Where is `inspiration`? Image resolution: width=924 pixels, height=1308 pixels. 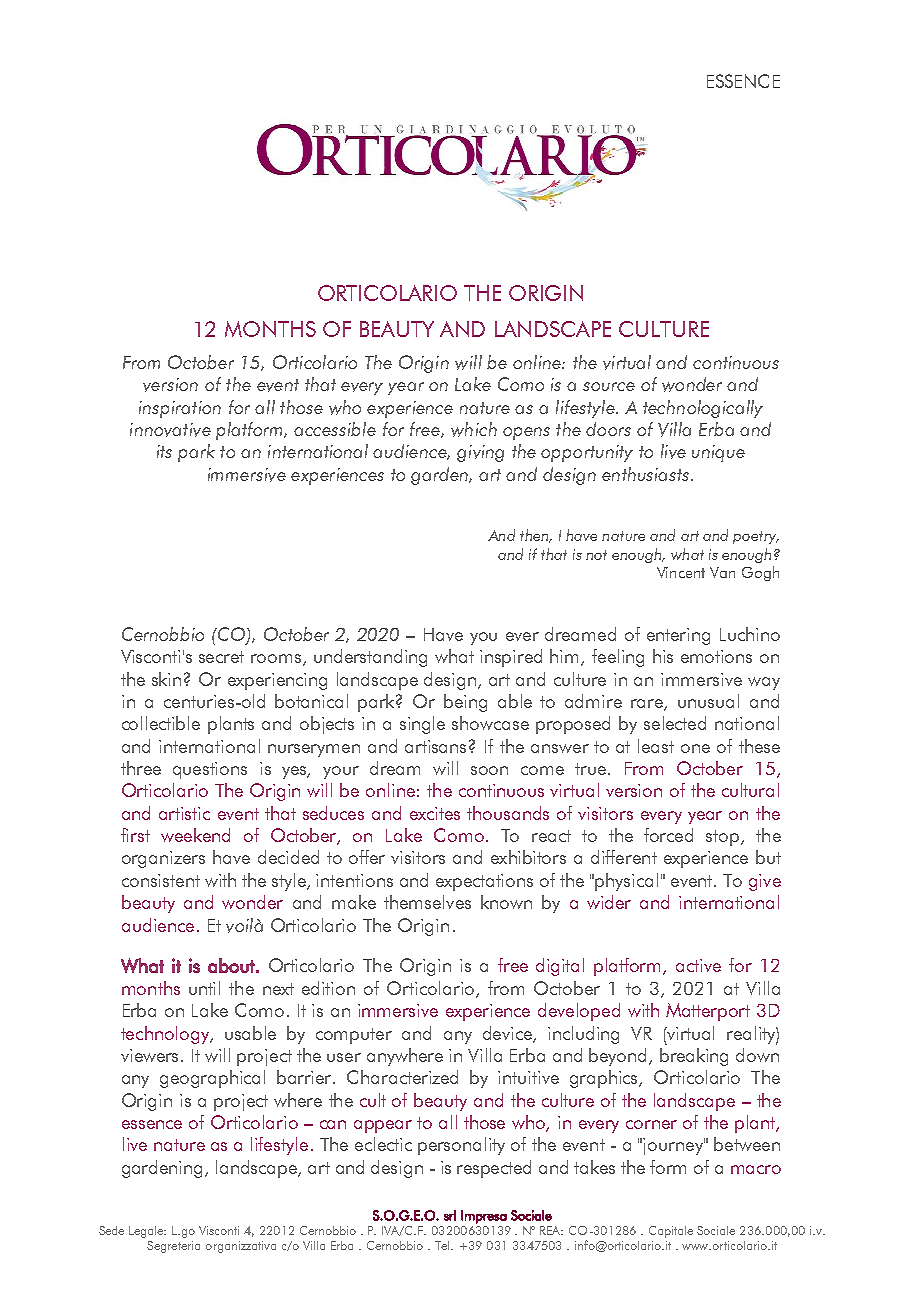 inspiration is located at coordinates (180, 409).
